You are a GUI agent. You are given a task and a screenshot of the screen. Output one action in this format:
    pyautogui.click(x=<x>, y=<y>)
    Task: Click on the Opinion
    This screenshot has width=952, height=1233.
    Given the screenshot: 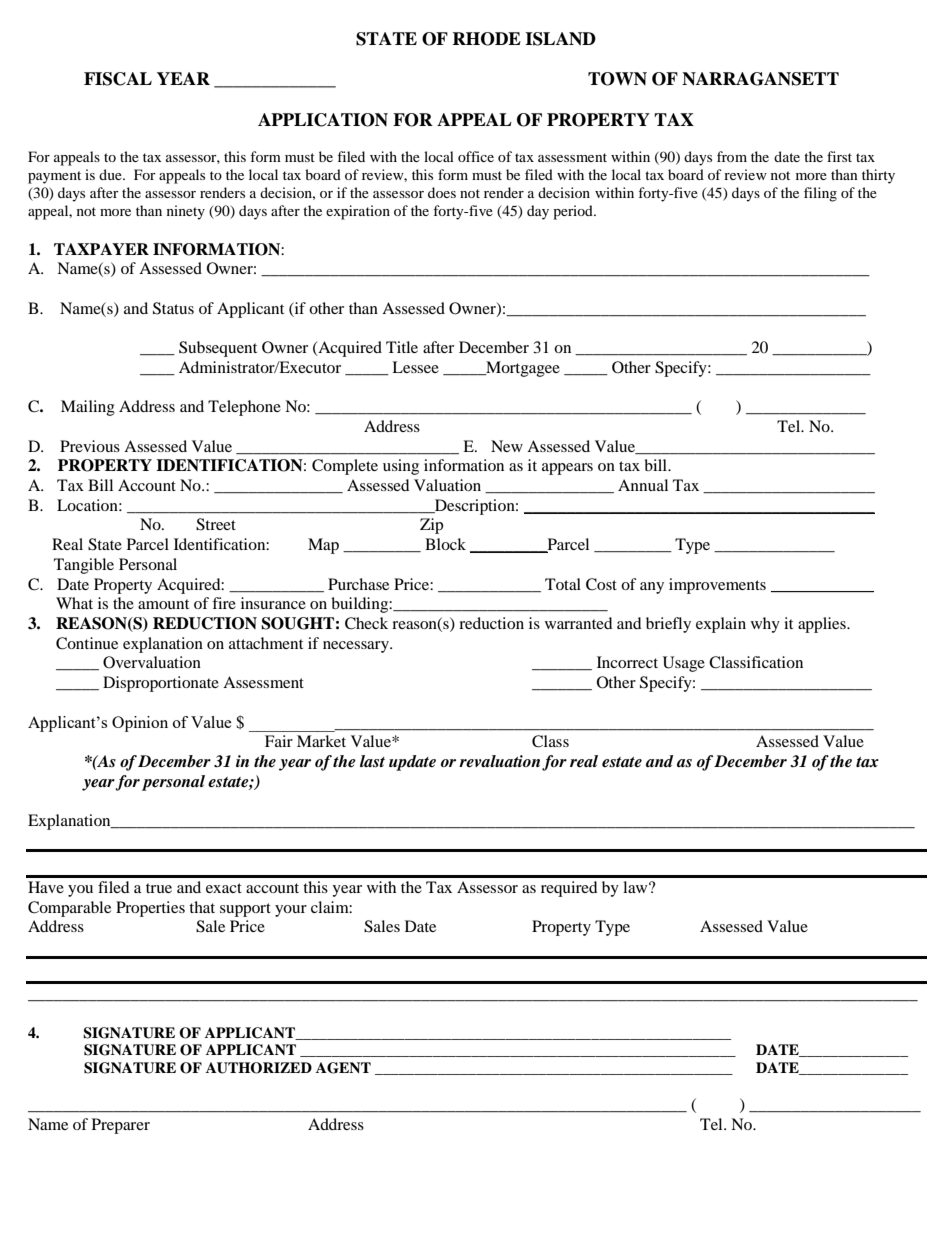 What is the action you would take?
    pyautogui.click(x=140, y=724)
